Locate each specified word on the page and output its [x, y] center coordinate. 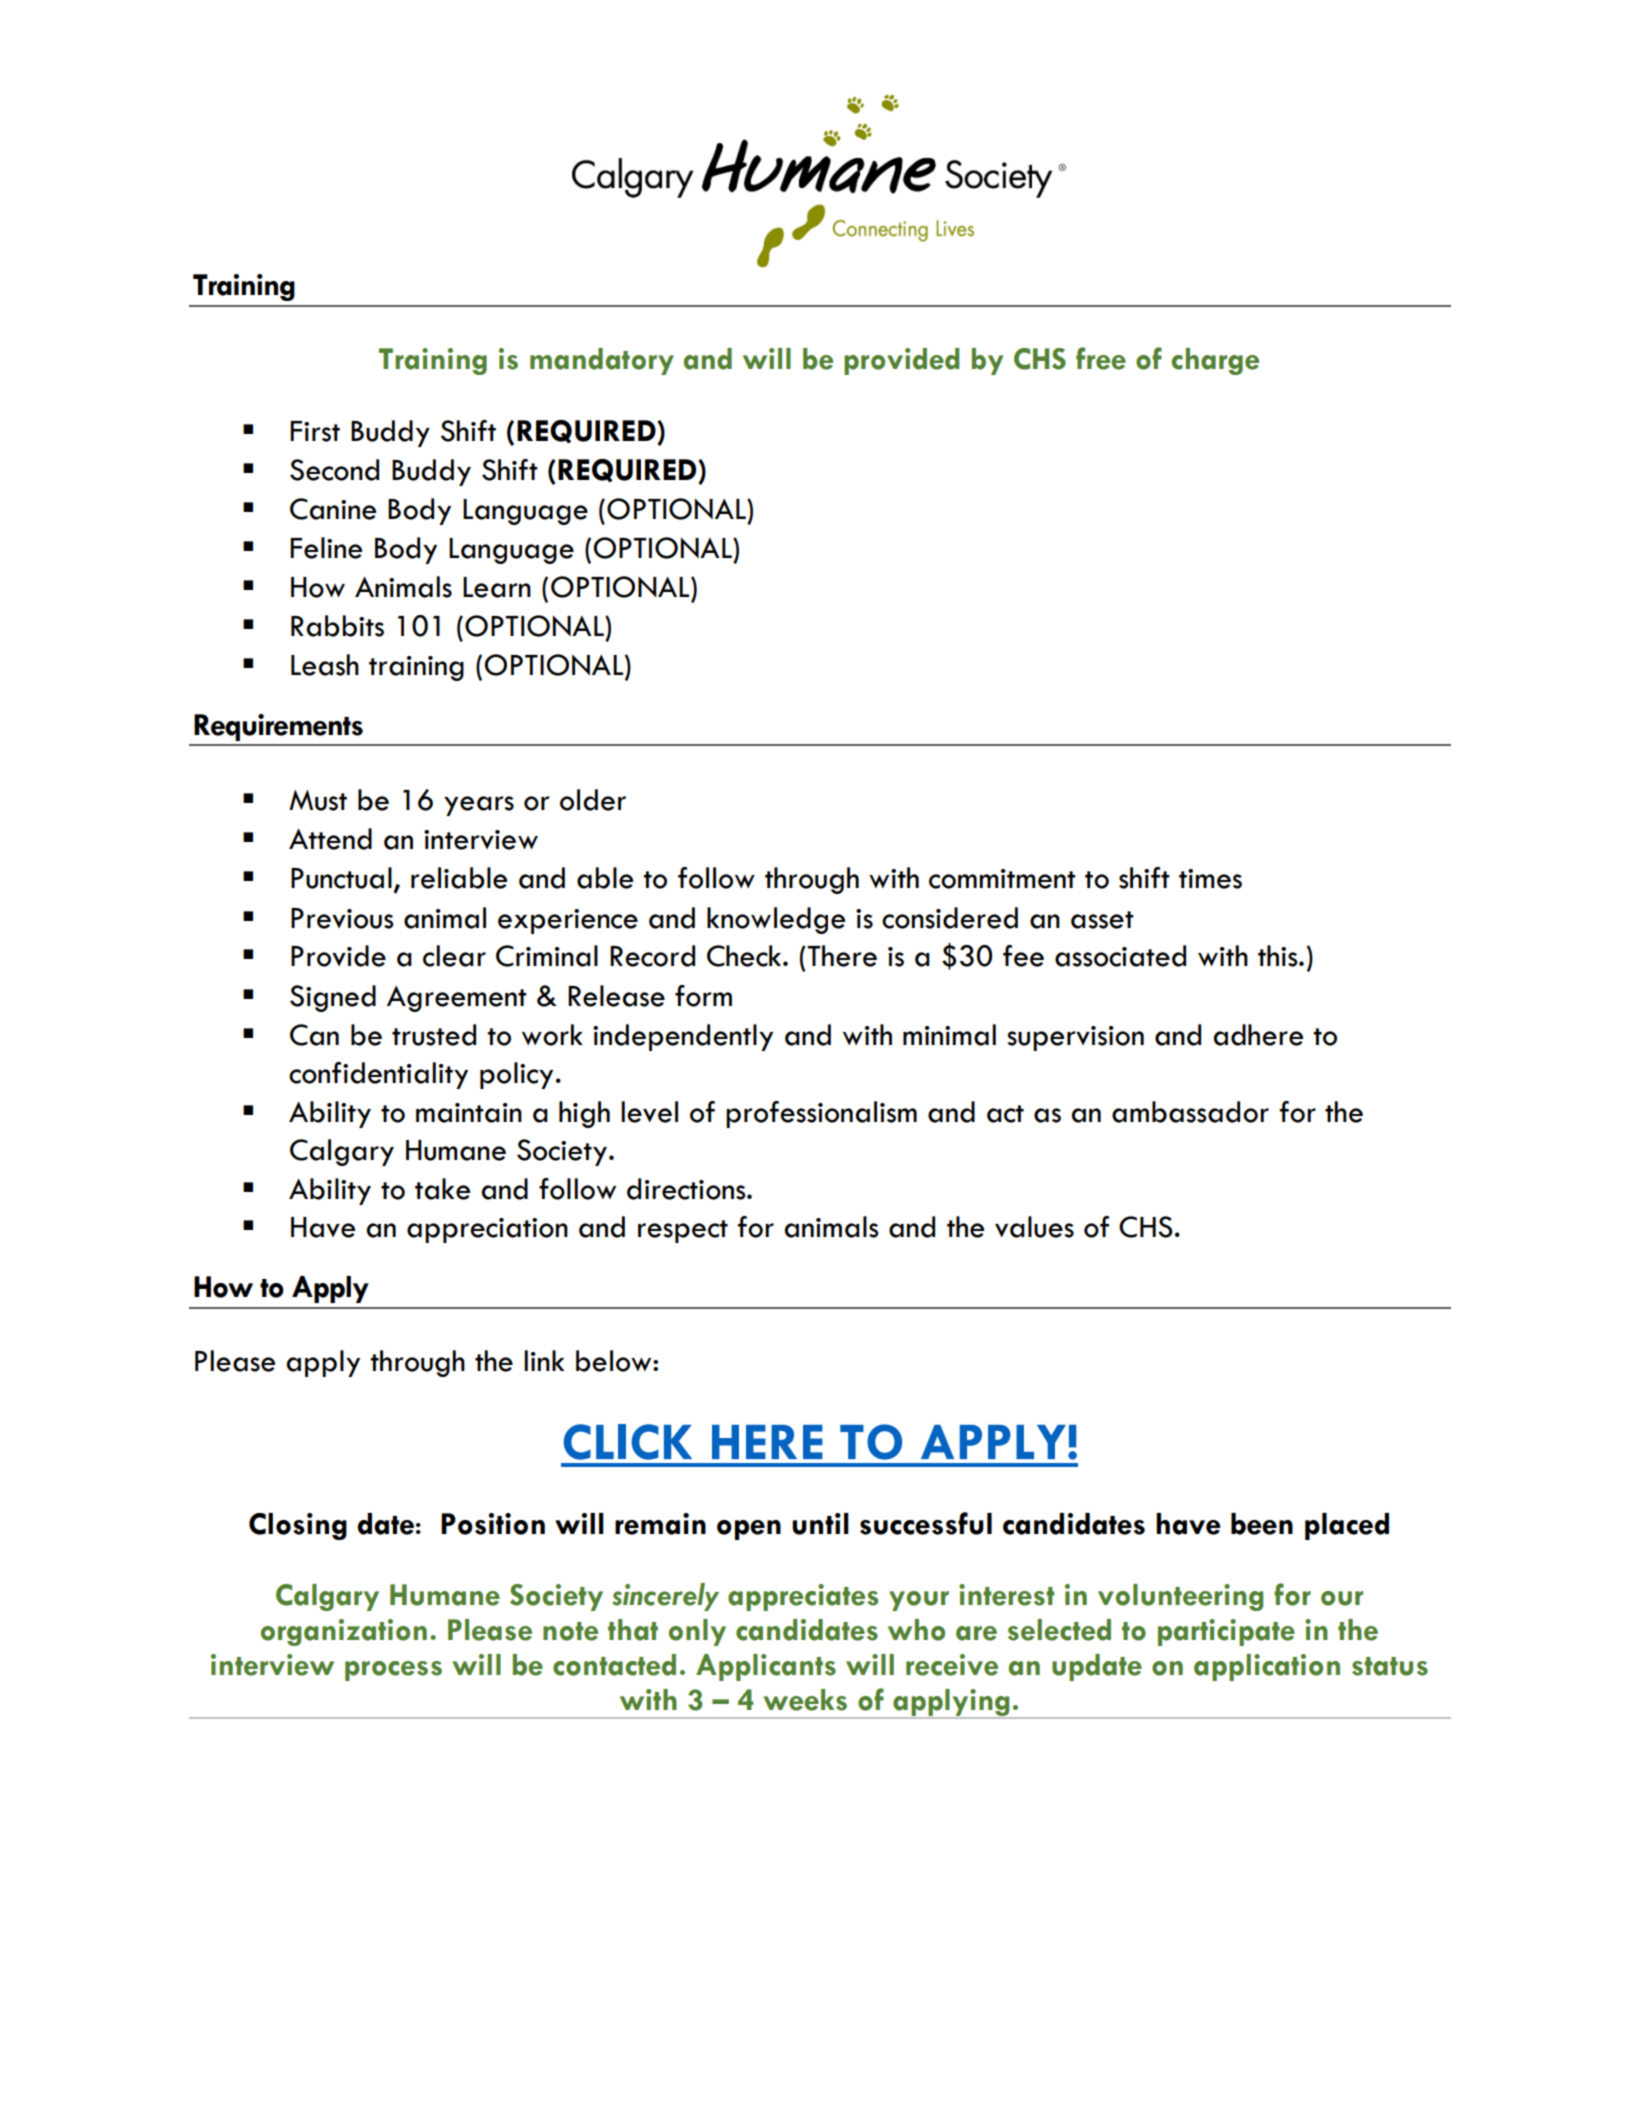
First [315, 431]
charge [1215, 361]
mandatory [602, 361]
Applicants [766, 1667]
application [1267, 1667]
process [393, 1671]
